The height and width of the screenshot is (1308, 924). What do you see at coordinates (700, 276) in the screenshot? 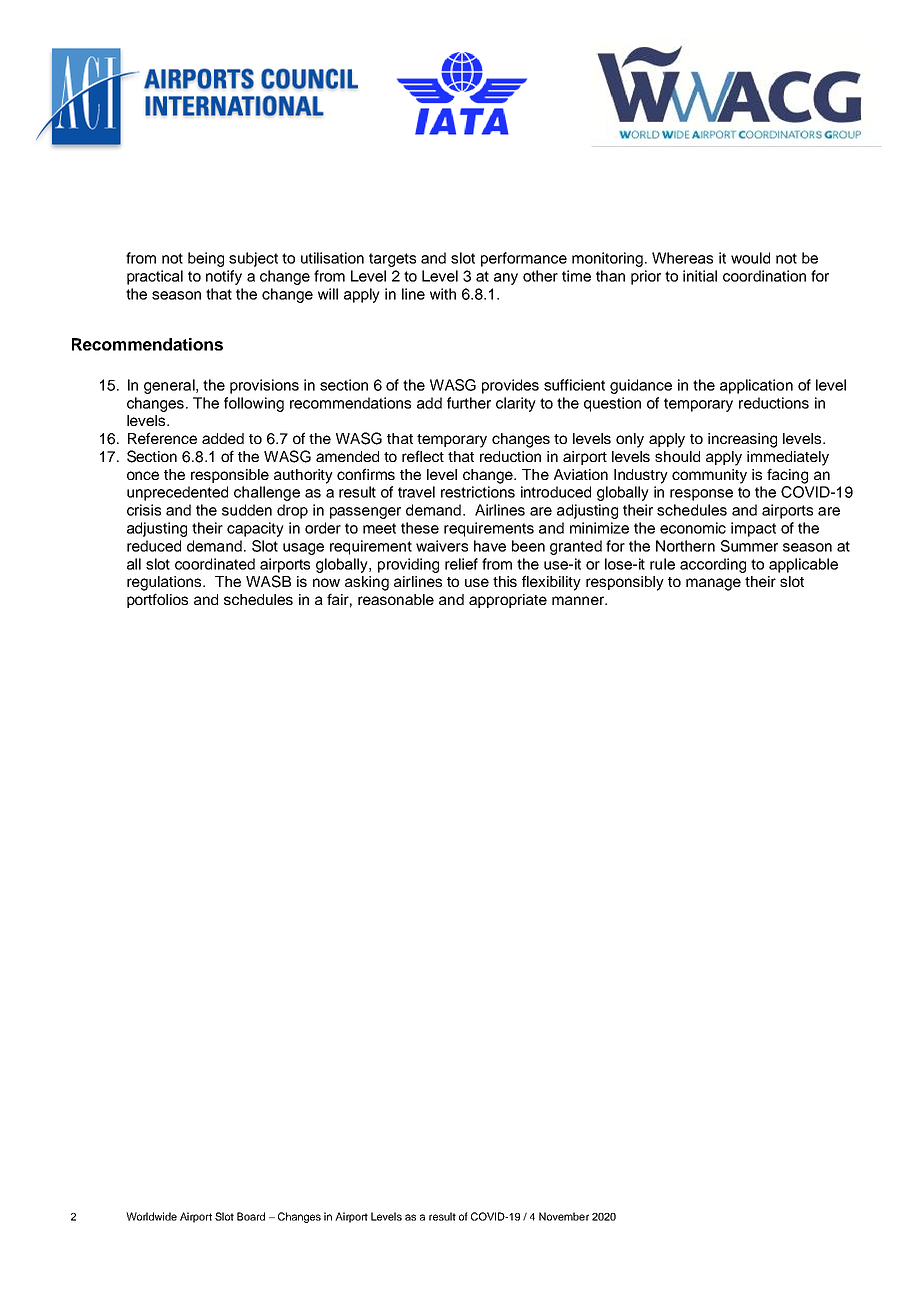
I see `initial` at bounding box center [700, 276].
